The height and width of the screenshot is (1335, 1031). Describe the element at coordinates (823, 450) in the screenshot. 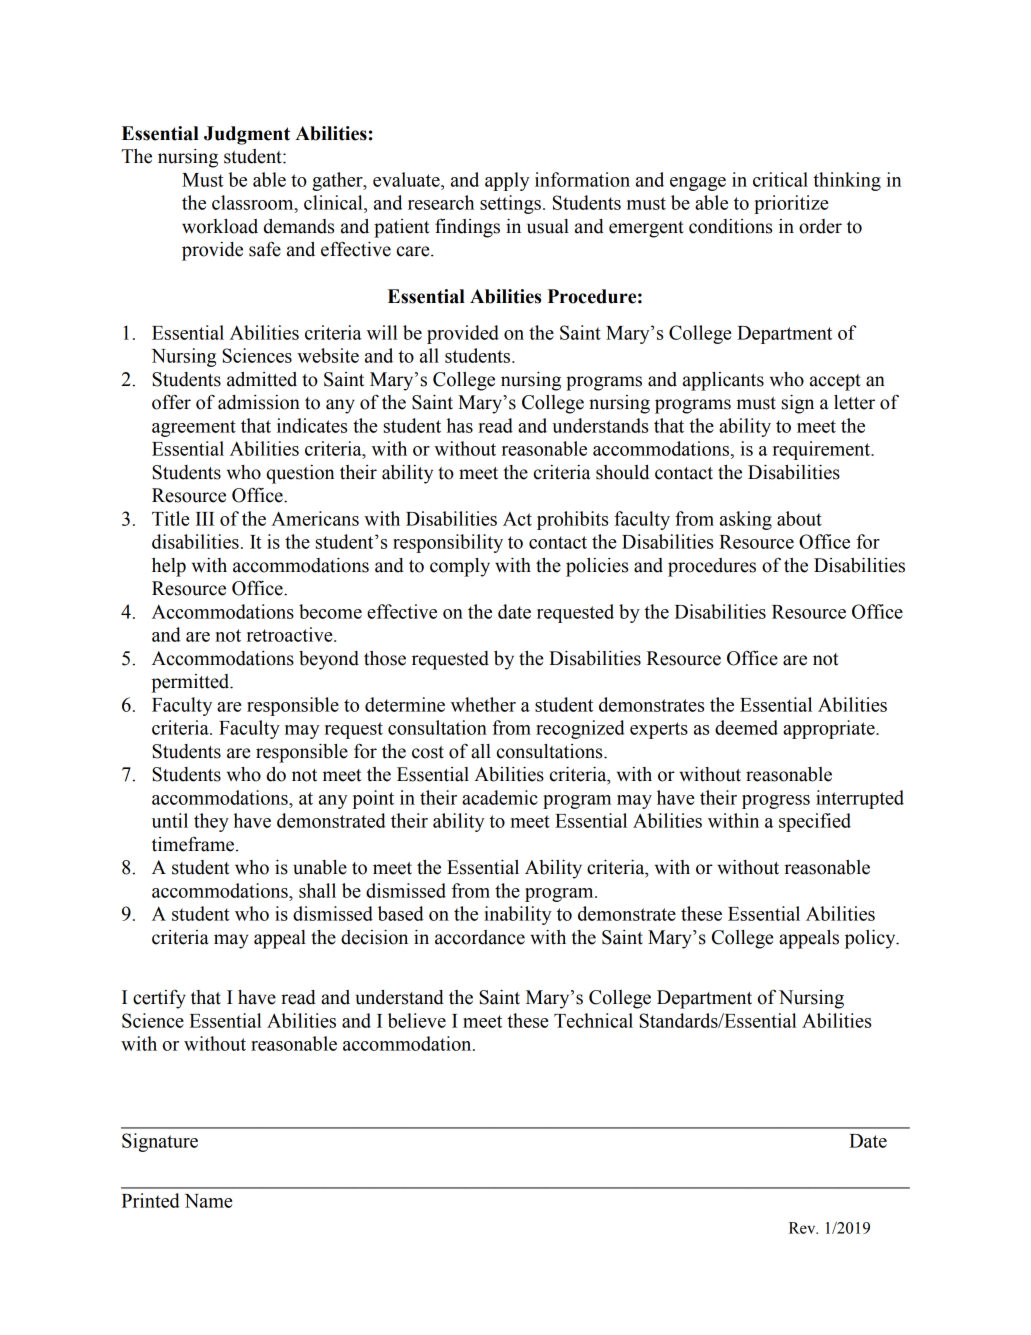

I see `requirement` at that location.
